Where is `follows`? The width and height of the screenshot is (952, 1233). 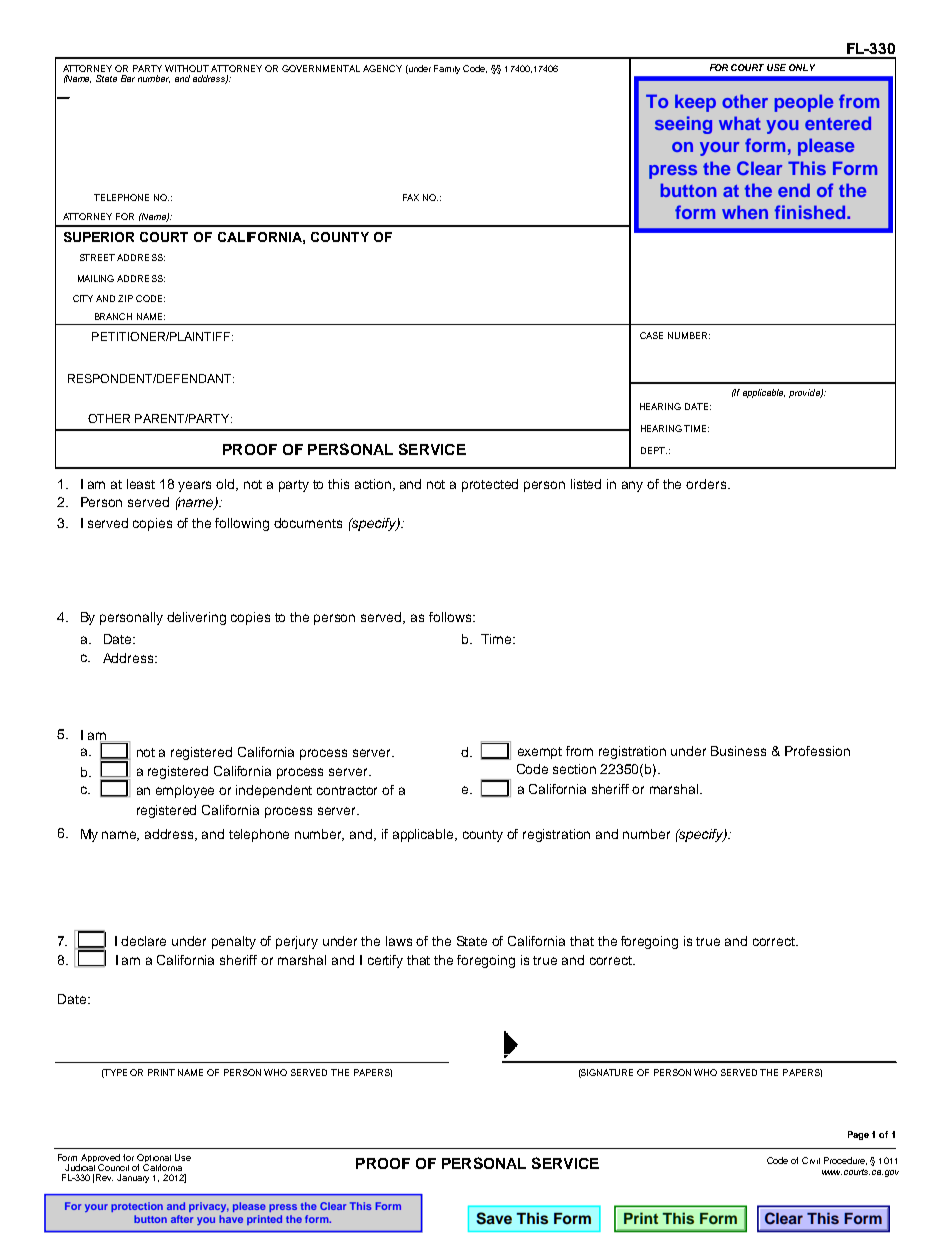
follows is located at coordinates (451, 617).
